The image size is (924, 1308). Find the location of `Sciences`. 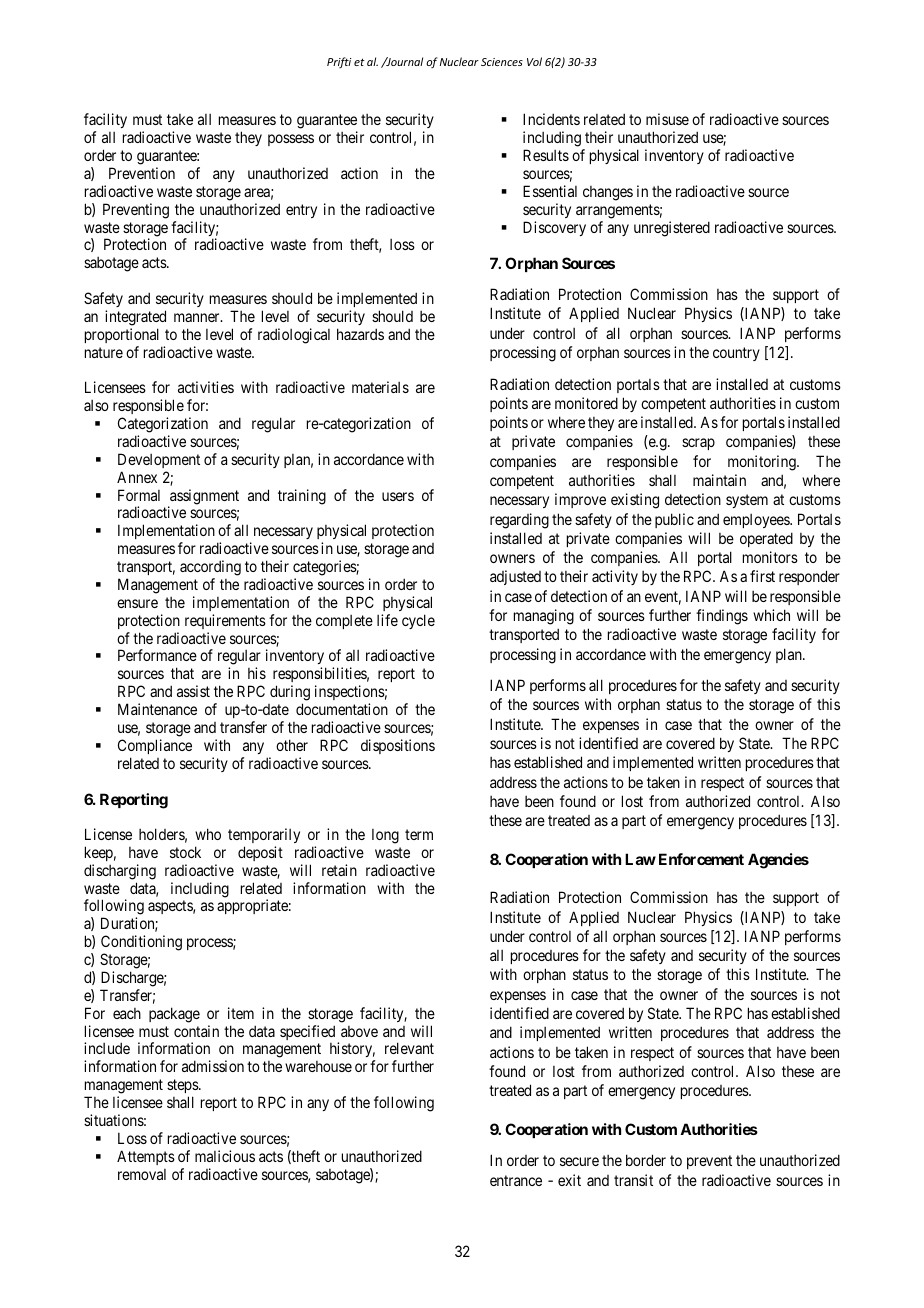

Sciences is located at coordinates (502, 62).
